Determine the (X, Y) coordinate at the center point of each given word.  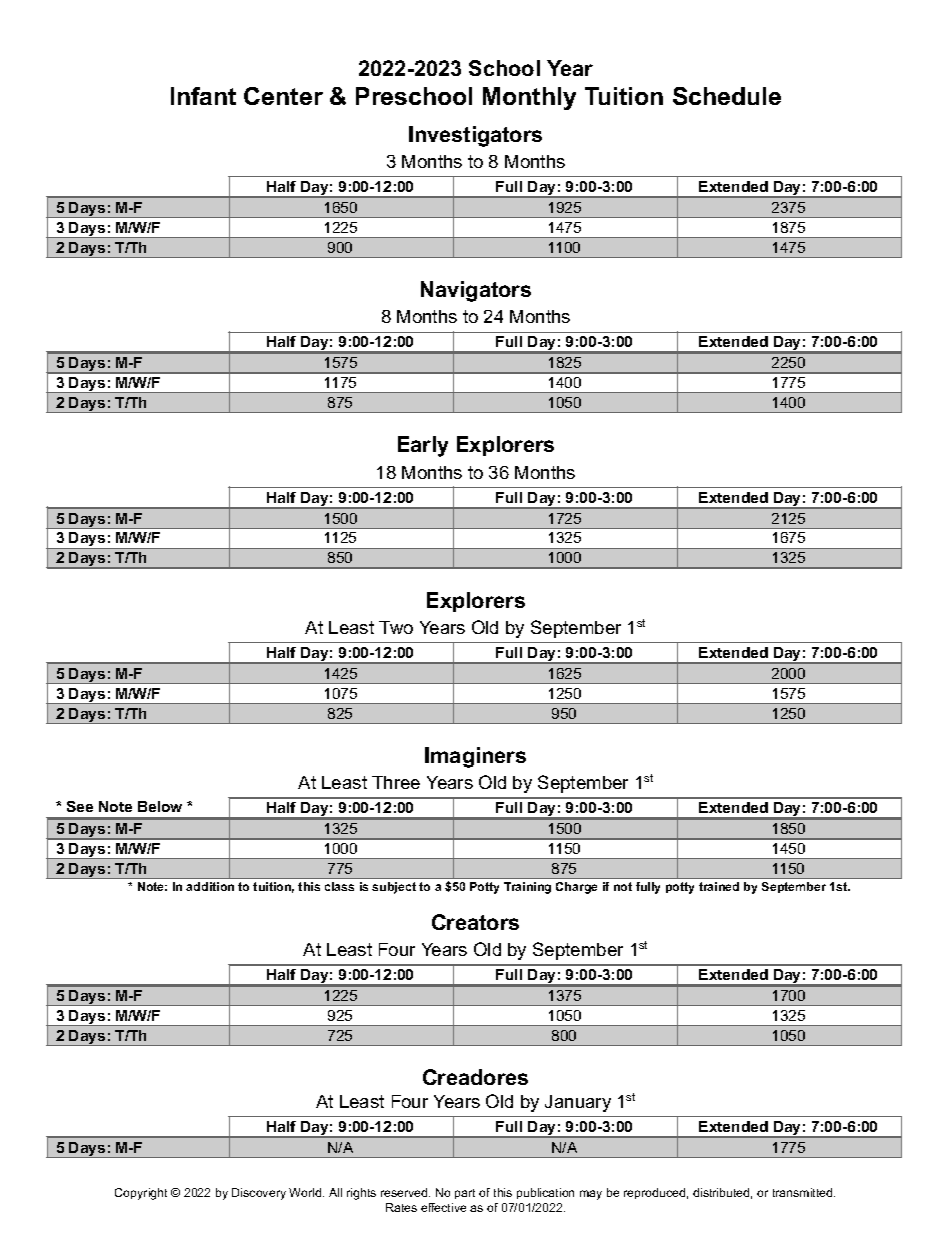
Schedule (727, 96)
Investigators (475, 136)
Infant (203, 96)
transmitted (804, 1192)
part (465, 1194)
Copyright (141, 1194)
